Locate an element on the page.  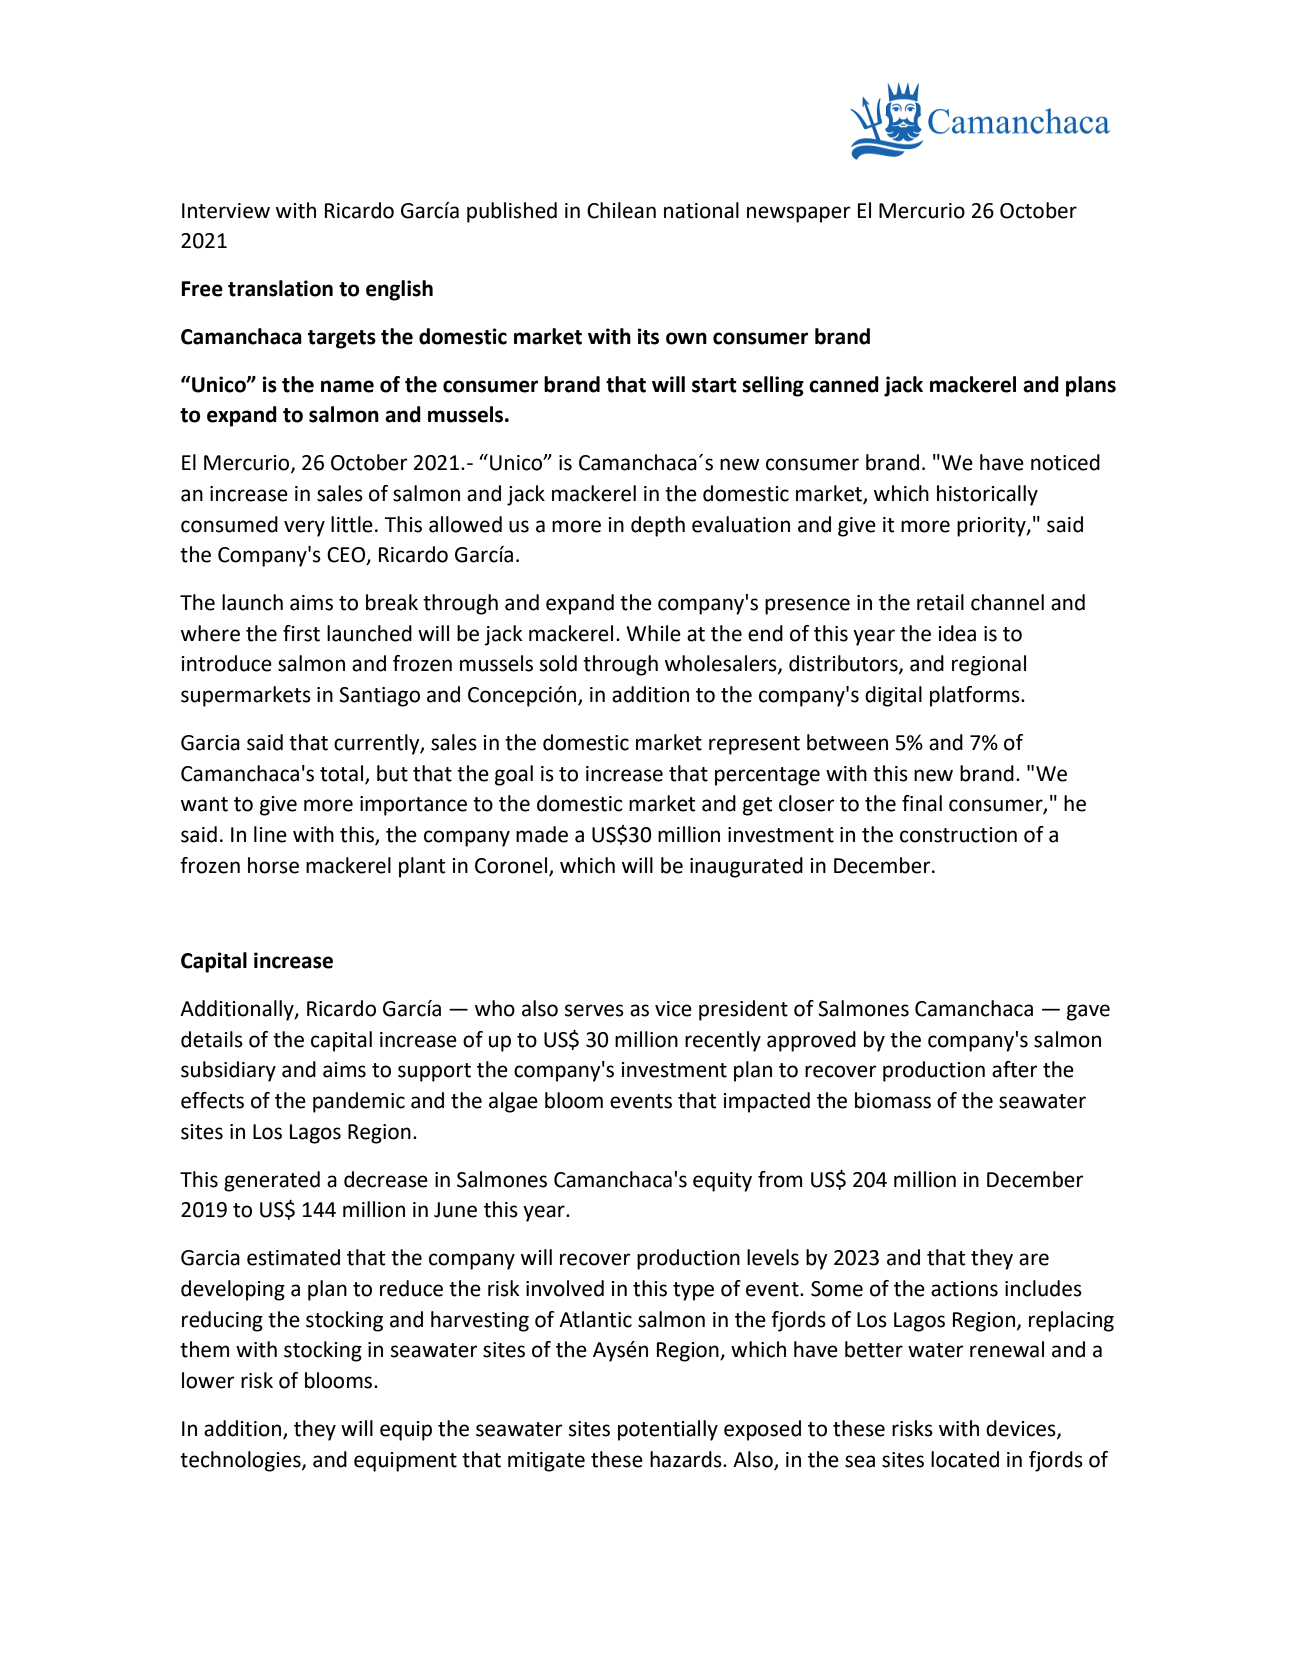
newspaper is located at coordinates (799, 214).
